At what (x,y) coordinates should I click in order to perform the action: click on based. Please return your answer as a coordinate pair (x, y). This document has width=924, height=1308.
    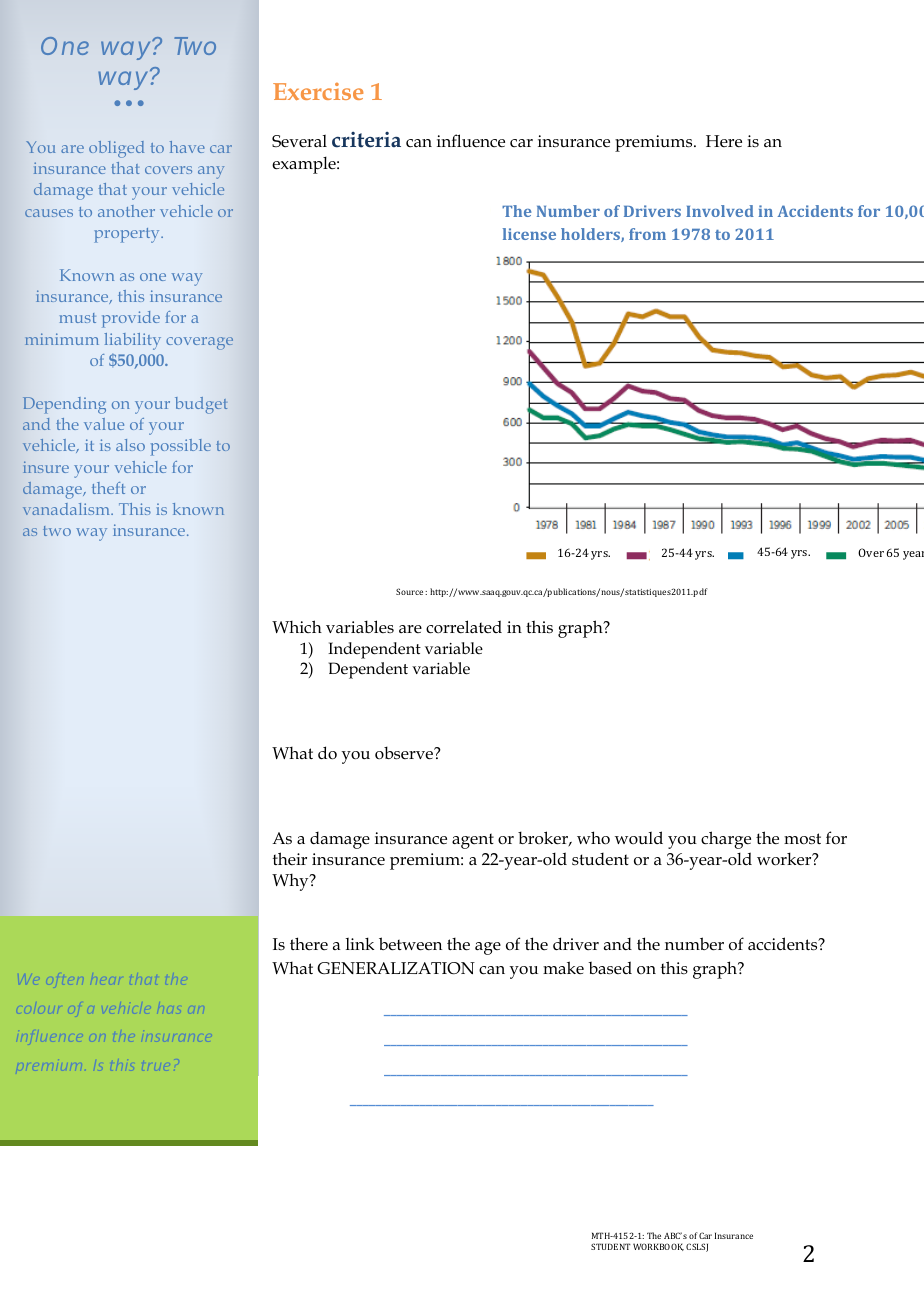
    Looking at the image, I should click on (610, 968).
